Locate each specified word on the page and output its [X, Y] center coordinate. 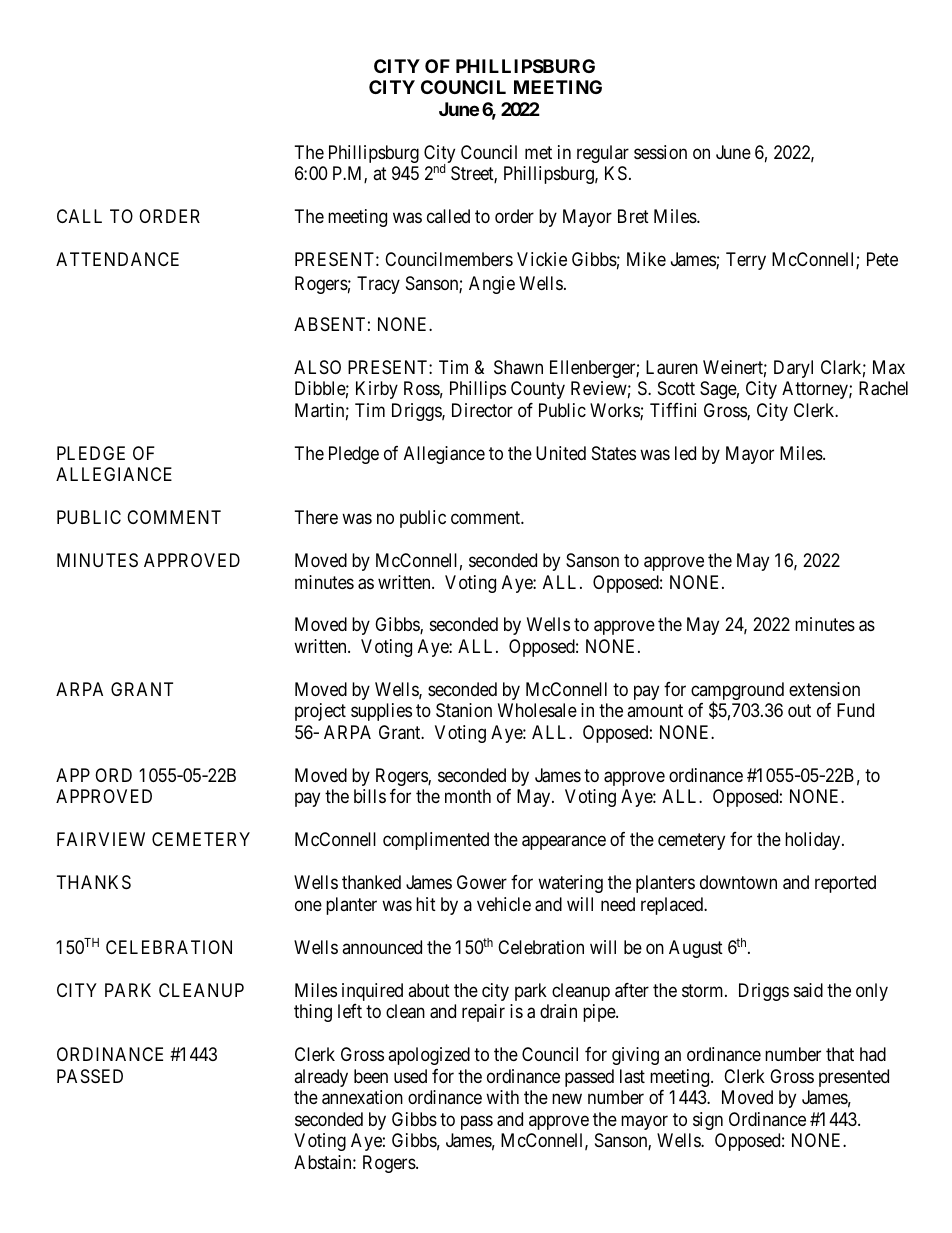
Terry [746, 261]
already [321, 1078]
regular [603, 154]
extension [824, 689]
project [320, 712]
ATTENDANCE [117, 259]
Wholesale [537, 710]
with [502, 1097]
